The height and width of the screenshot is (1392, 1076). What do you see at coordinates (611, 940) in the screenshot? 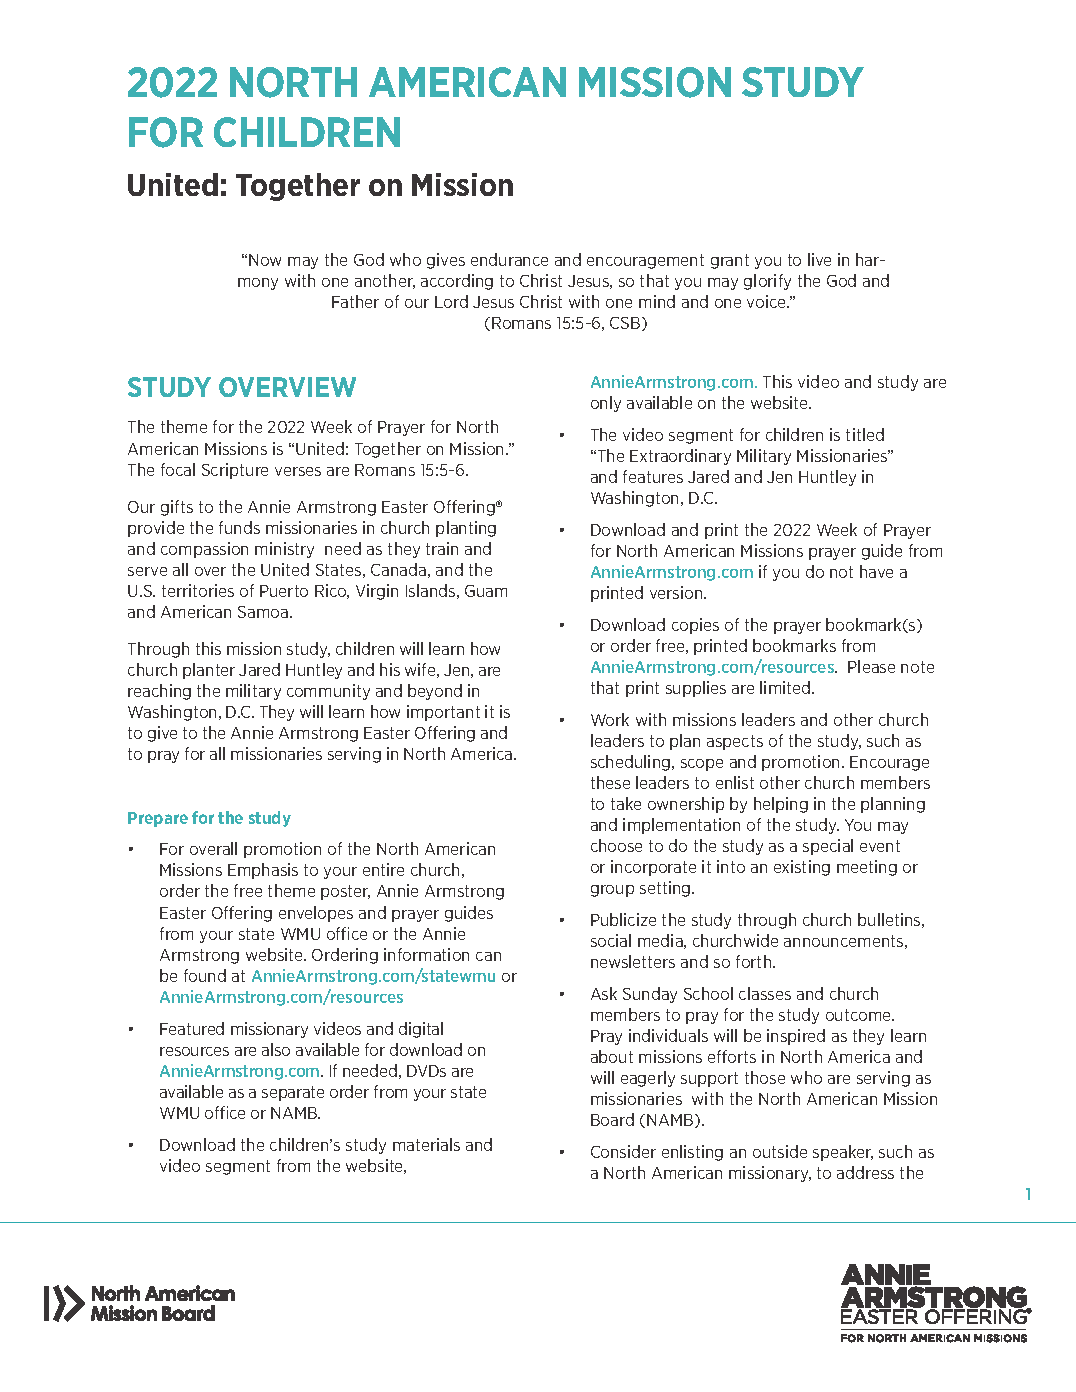
I see `social` at bounding box center [611, 940].
